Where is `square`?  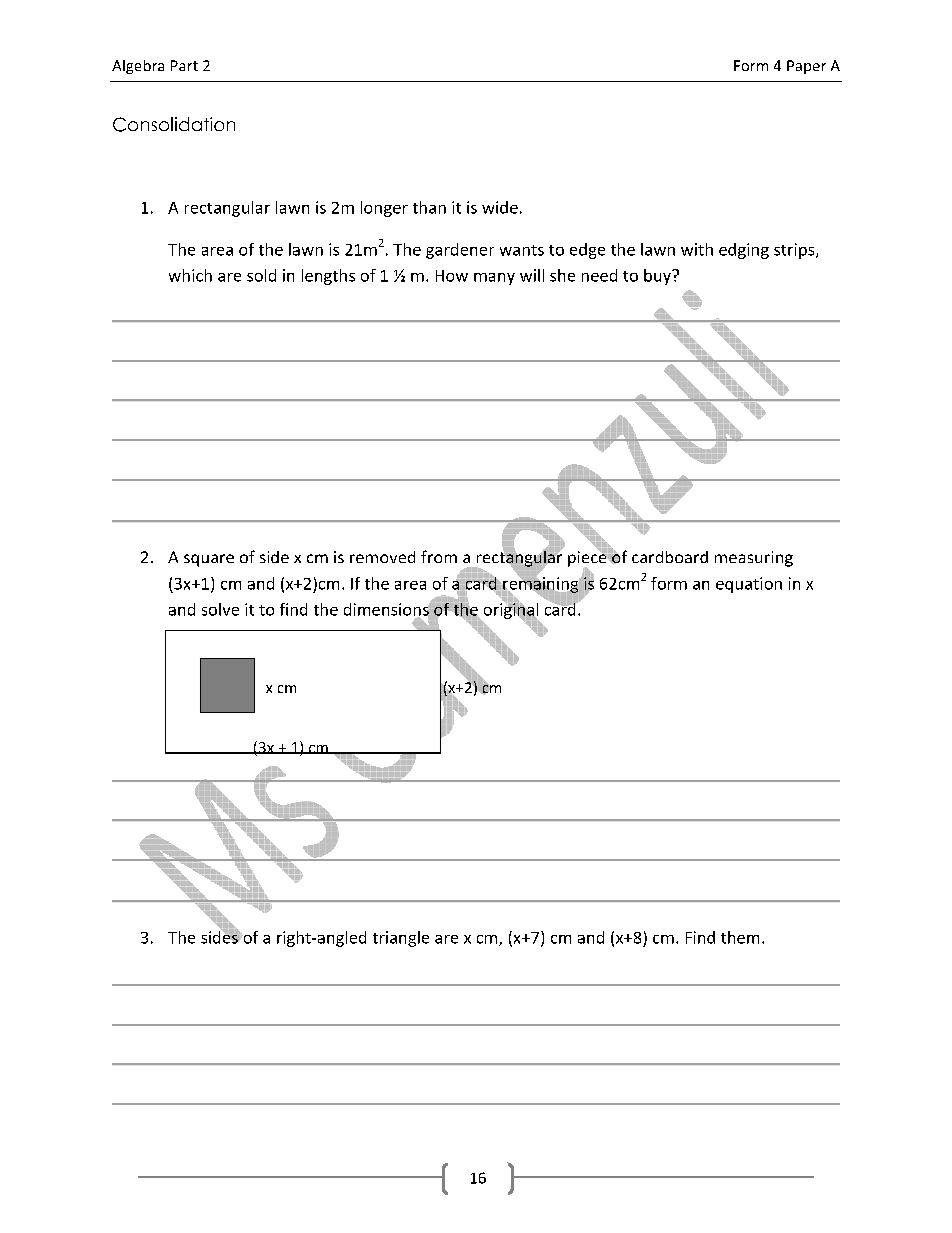 square is located at coordinates (209, 560).
